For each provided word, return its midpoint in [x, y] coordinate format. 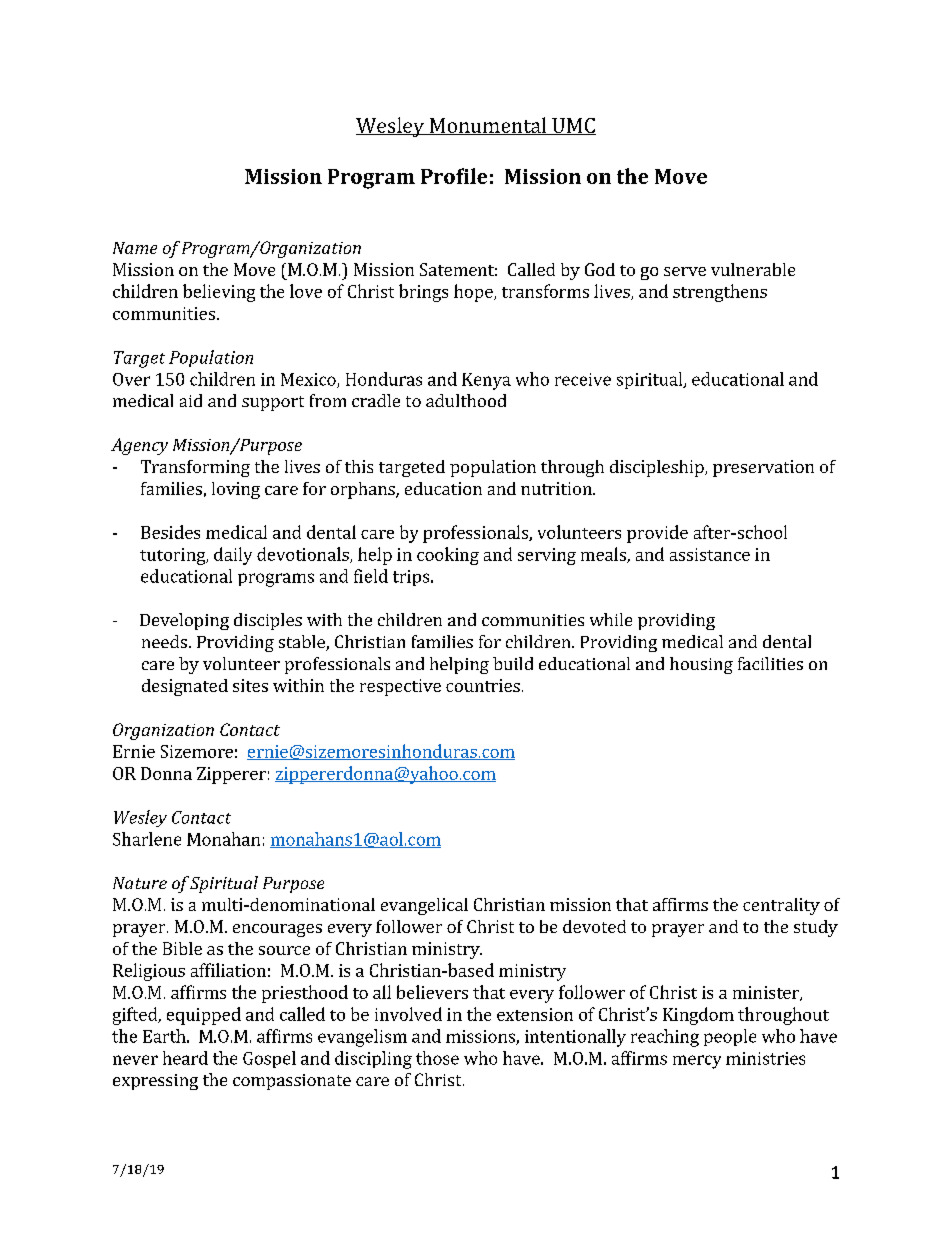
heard [185, 1058]
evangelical [424, 906]
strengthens [720, 293]
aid [191, 400]
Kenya [486, 381]
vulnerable [753, 269]
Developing [184, 621]
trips [412, 578]
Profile [454, 176]
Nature [140, 883]
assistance [710, 554]
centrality [781, 906]
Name [135, 248]
